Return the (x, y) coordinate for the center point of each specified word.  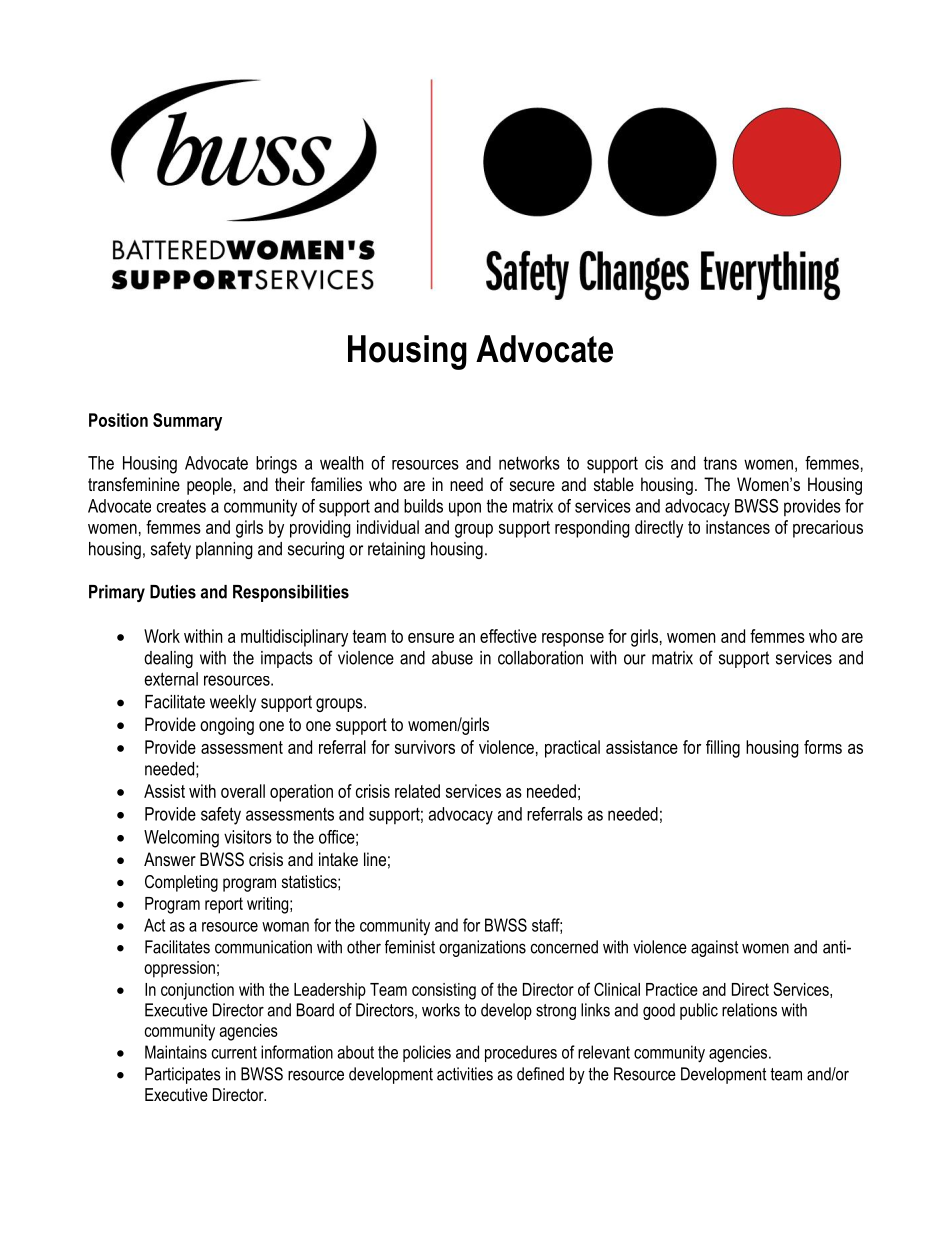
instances (738, 527)
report (224, 905)
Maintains (176, 1052)
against (714, 948)
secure (532, 486)
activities (465, 1074)
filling (723, 749)
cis (654, 463)
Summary (187, 422)
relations (749, 1010)
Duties (173, 592)
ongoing (227, 726)
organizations (482, 948)
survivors (425, 747)
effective (508, 636)
